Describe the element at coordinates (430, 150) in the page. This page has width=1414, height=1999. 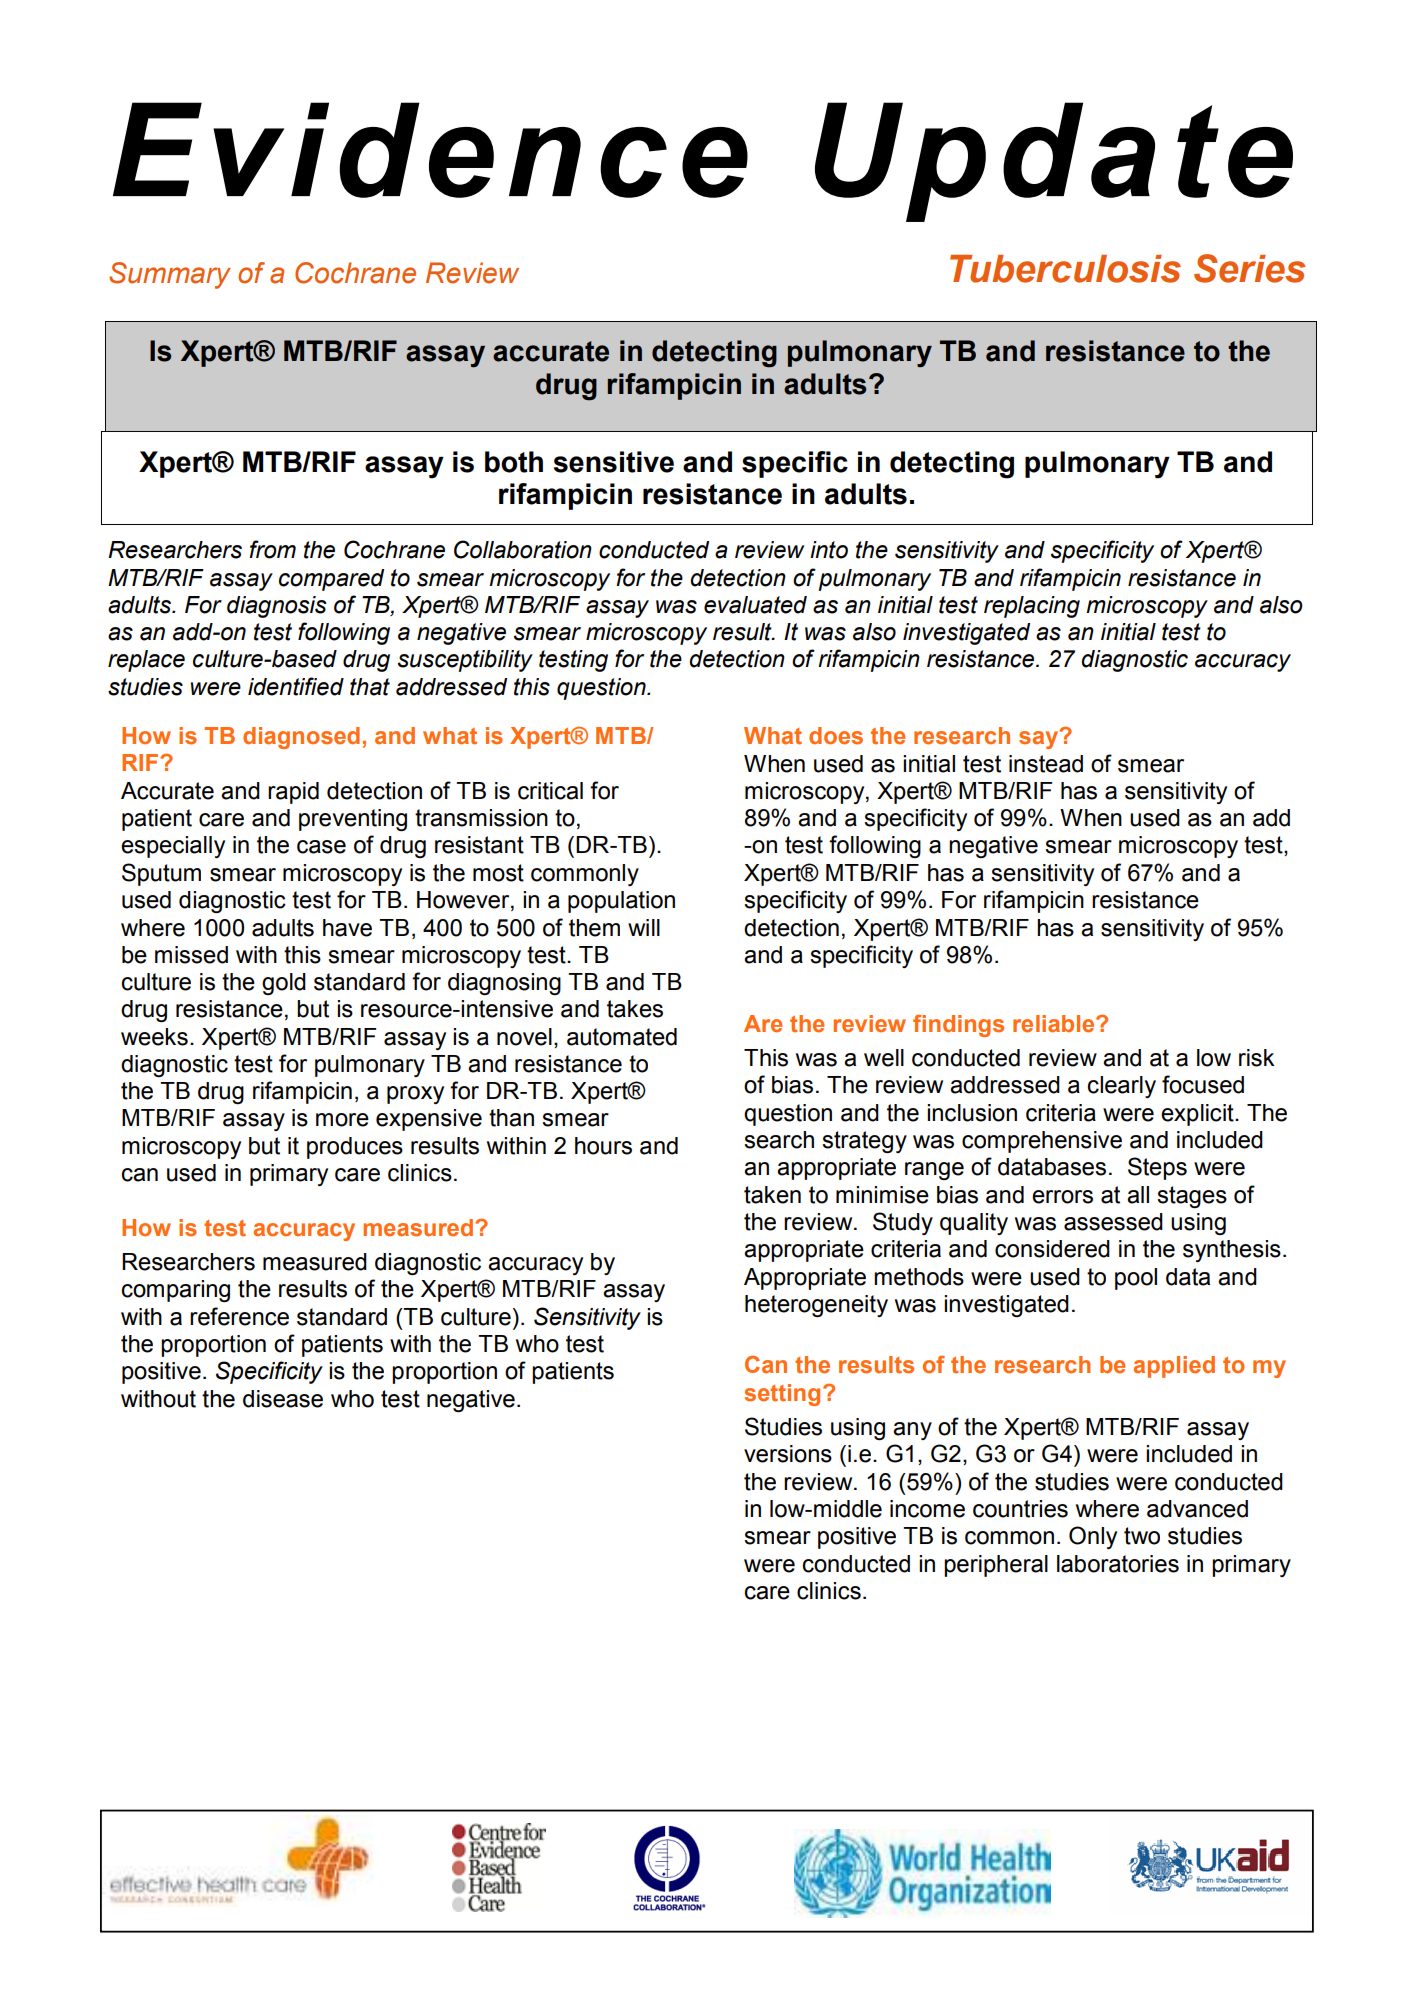
I see `Evidence` at that location.
